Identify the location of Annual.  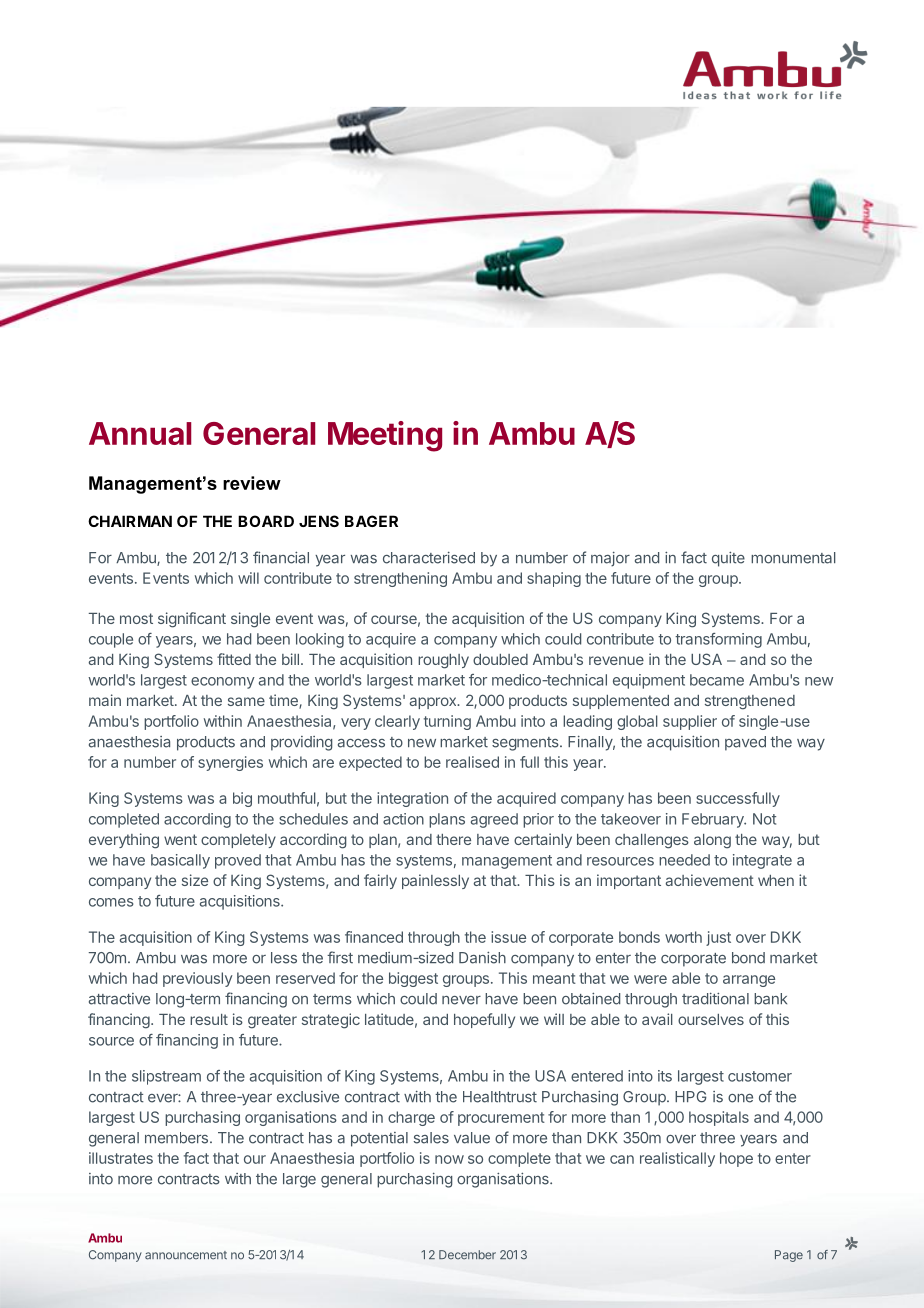
(140, 433).
